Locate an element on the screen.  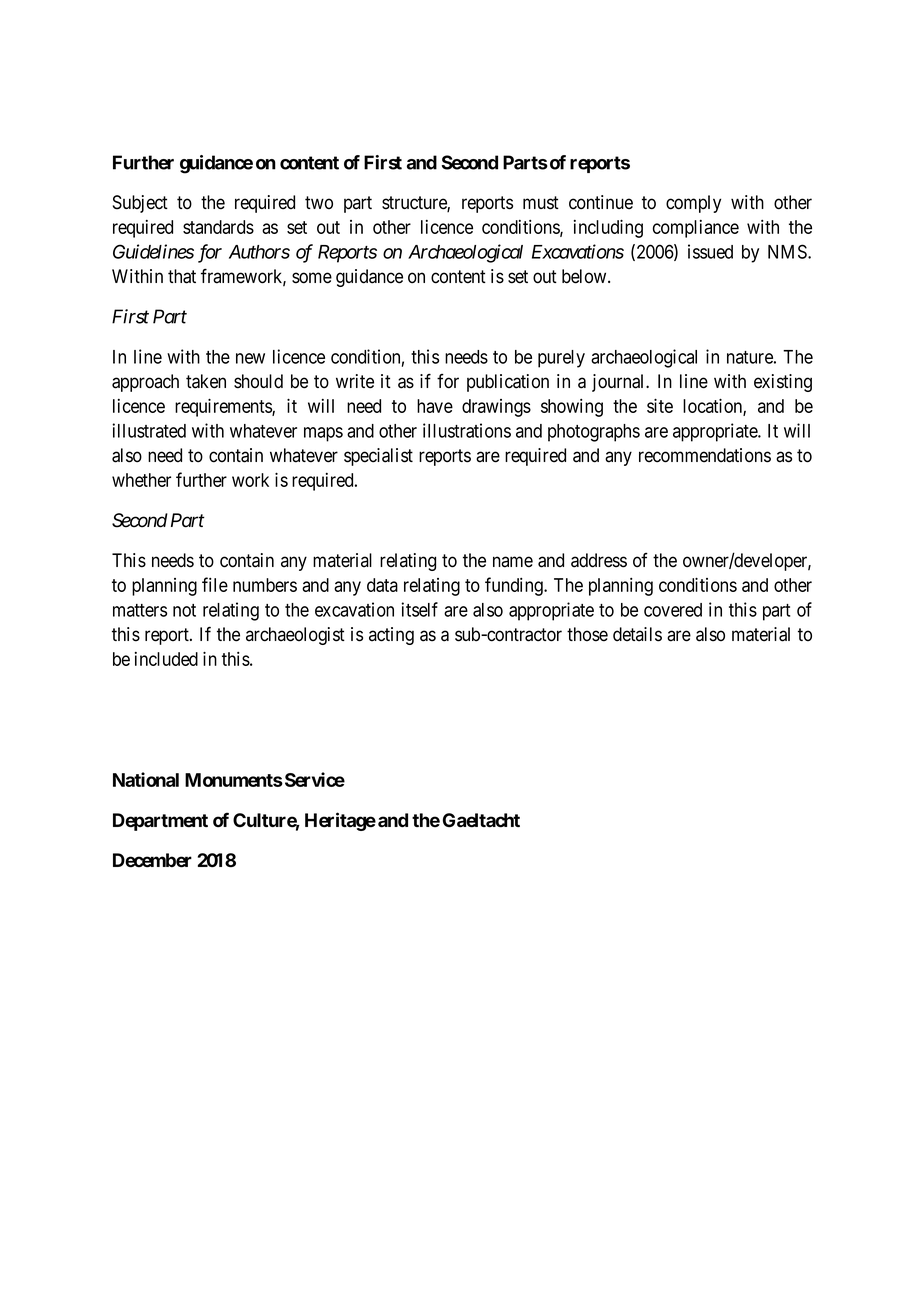
standards is located at coordinates (218, 227).
